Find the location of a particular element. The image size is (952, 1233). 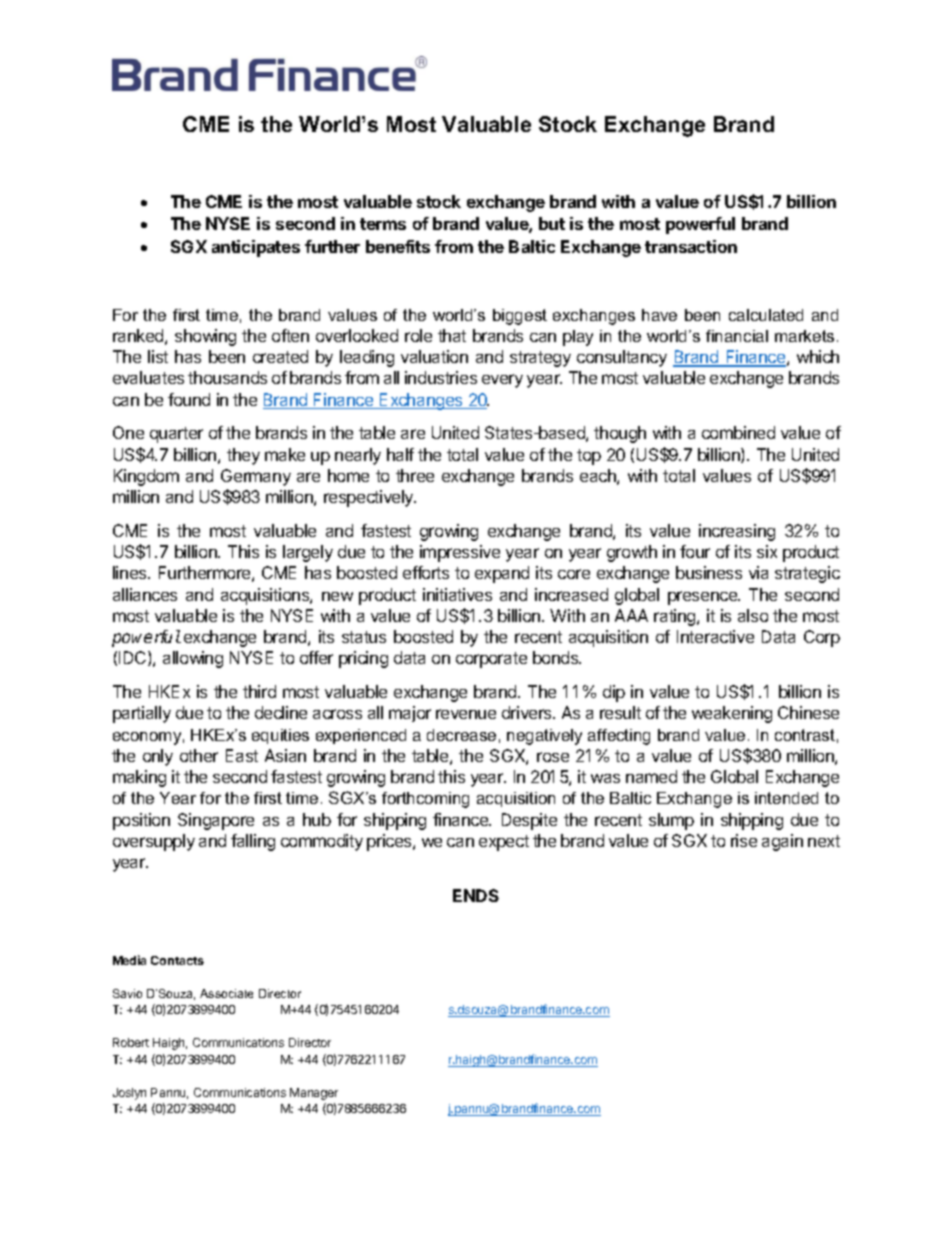

anticipates is located at coordinates (256, 248).
